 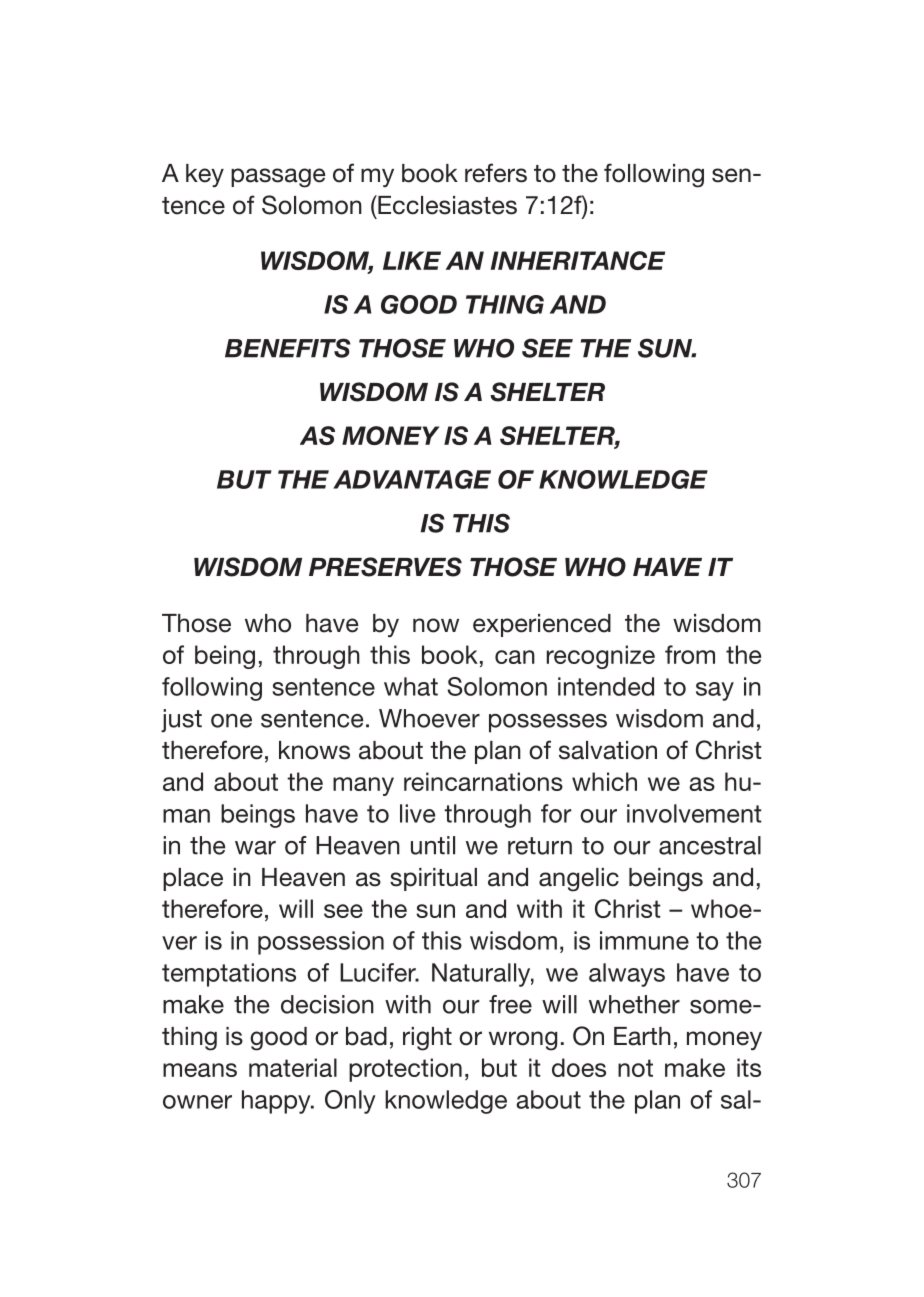 I want to click on passage, so click(x=278, y=178).
